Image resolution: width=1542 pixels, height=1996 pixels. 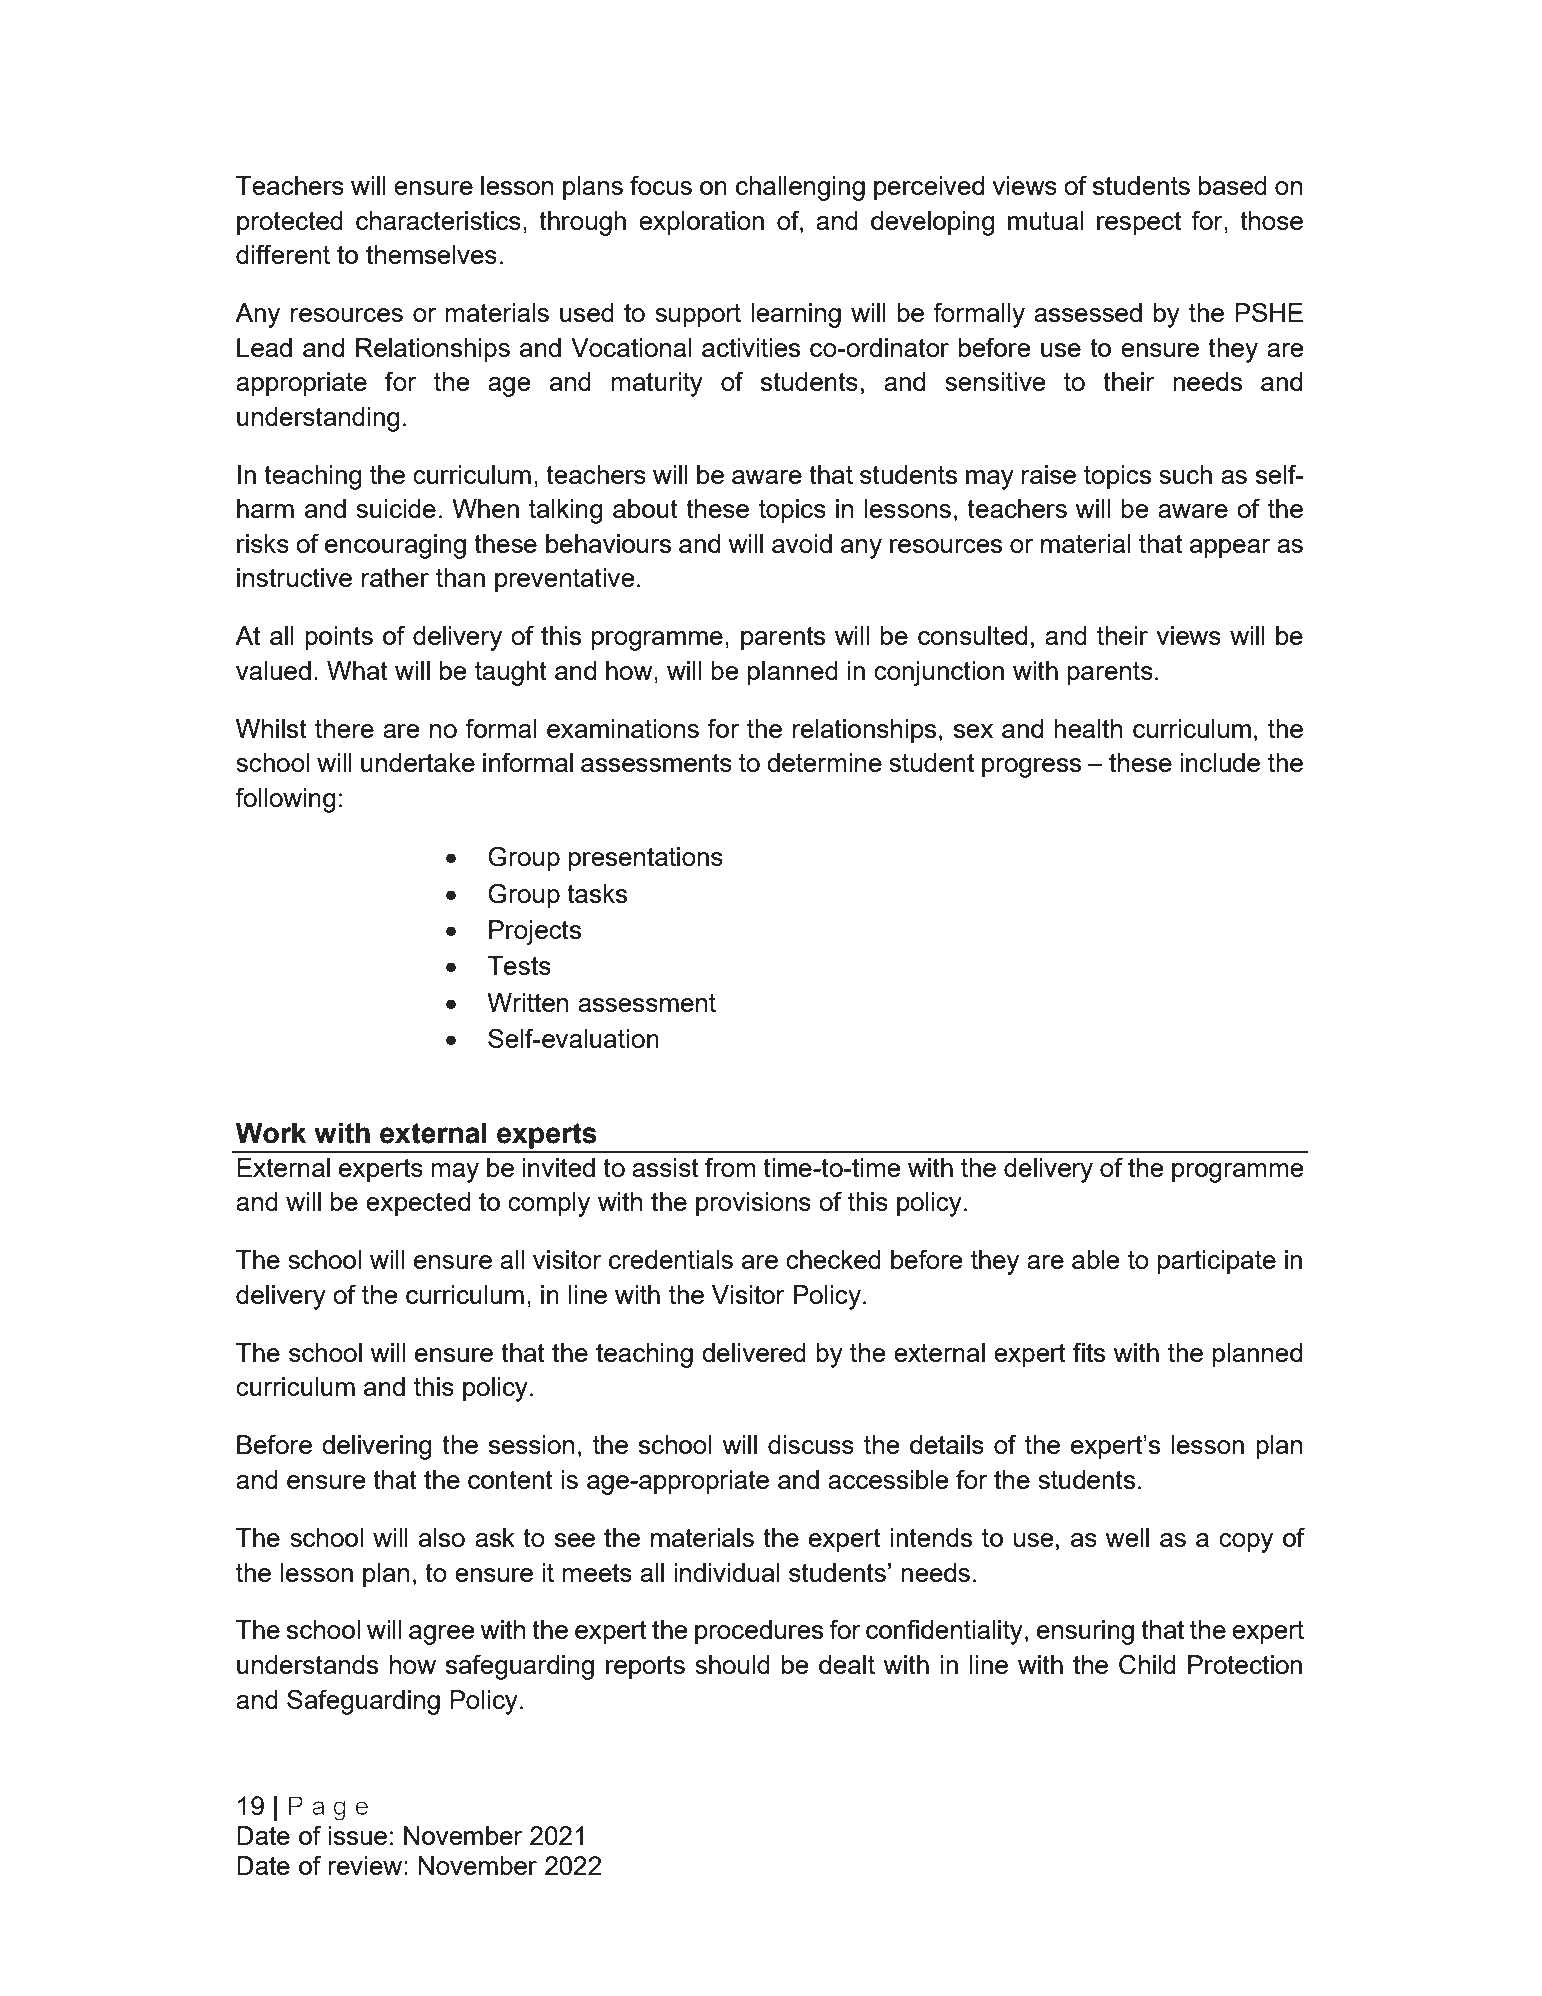 What do you see at coordinates (431, 254) in the document?
I see `themselves` at bounding box center [431, 254].
